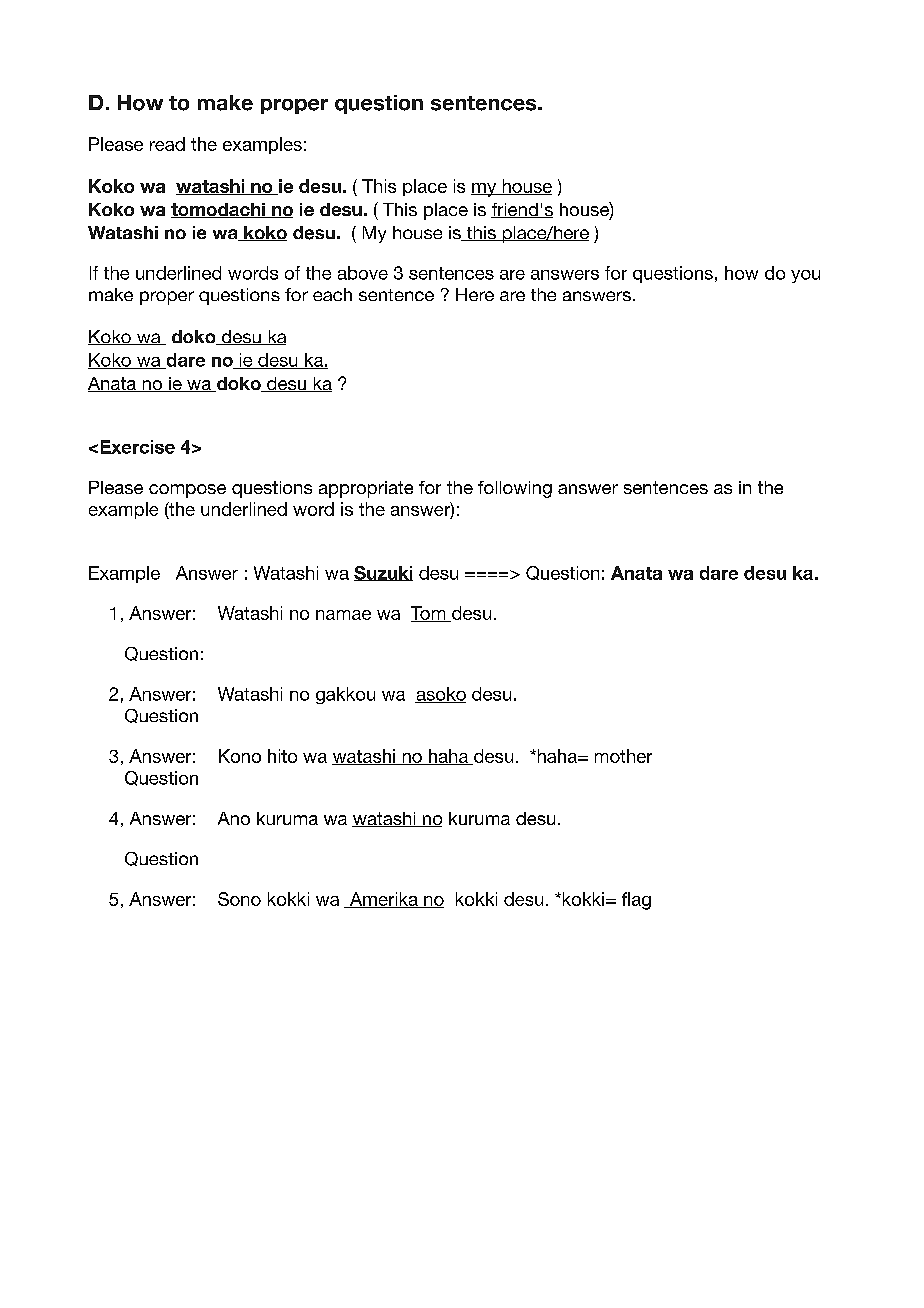 The width and height of the screenshot is (924, 1308). Describe the element at coordinates (363, 273) in the screenshot. I see `above` at that location.
